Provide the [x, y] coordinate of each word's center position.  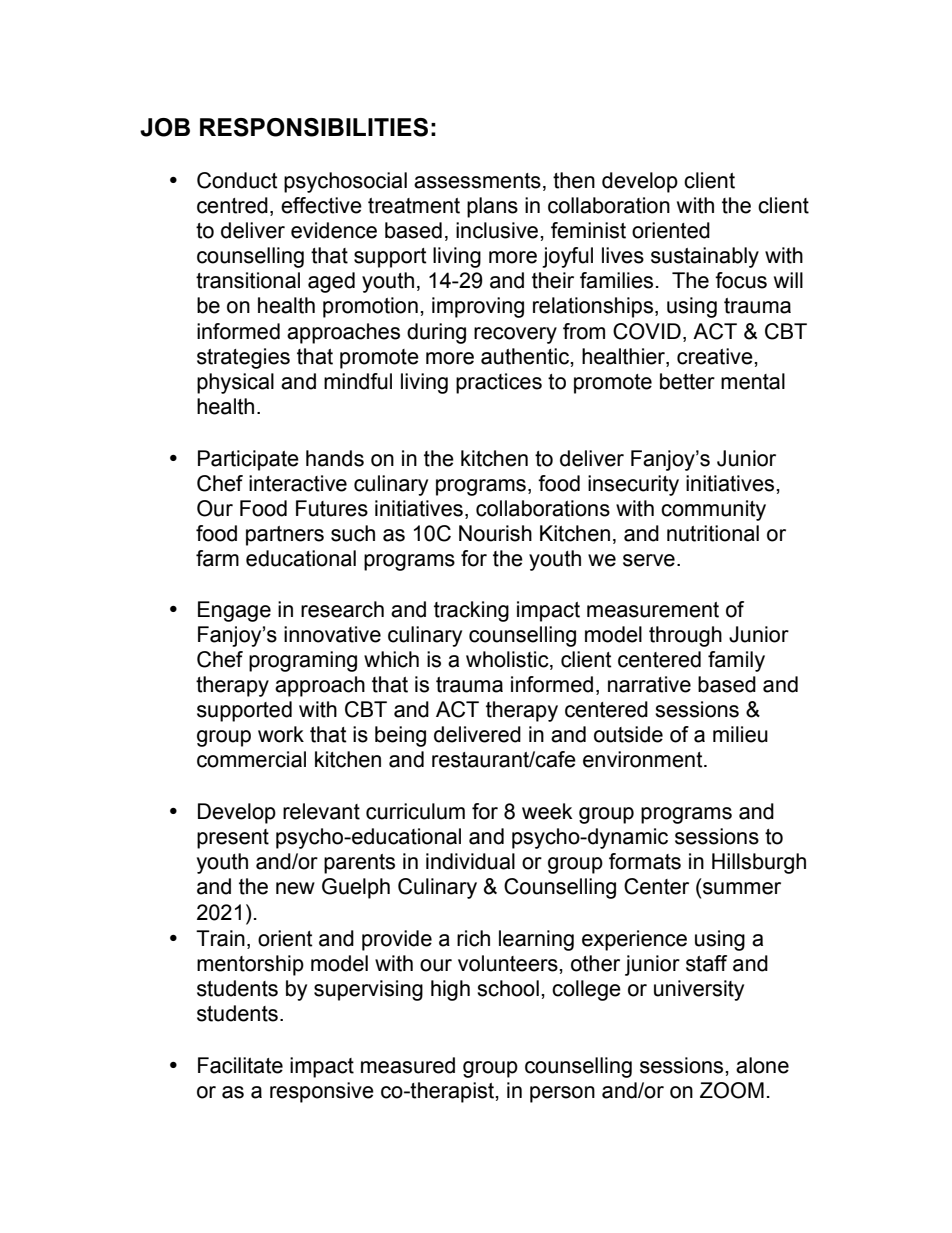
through [685, 636]
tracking [471, 611]
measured [408, 1065]
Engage [234, 611]
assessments [477, 181]
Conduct [237, 180]
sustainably [705, 257]
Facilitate [240, 1065]
